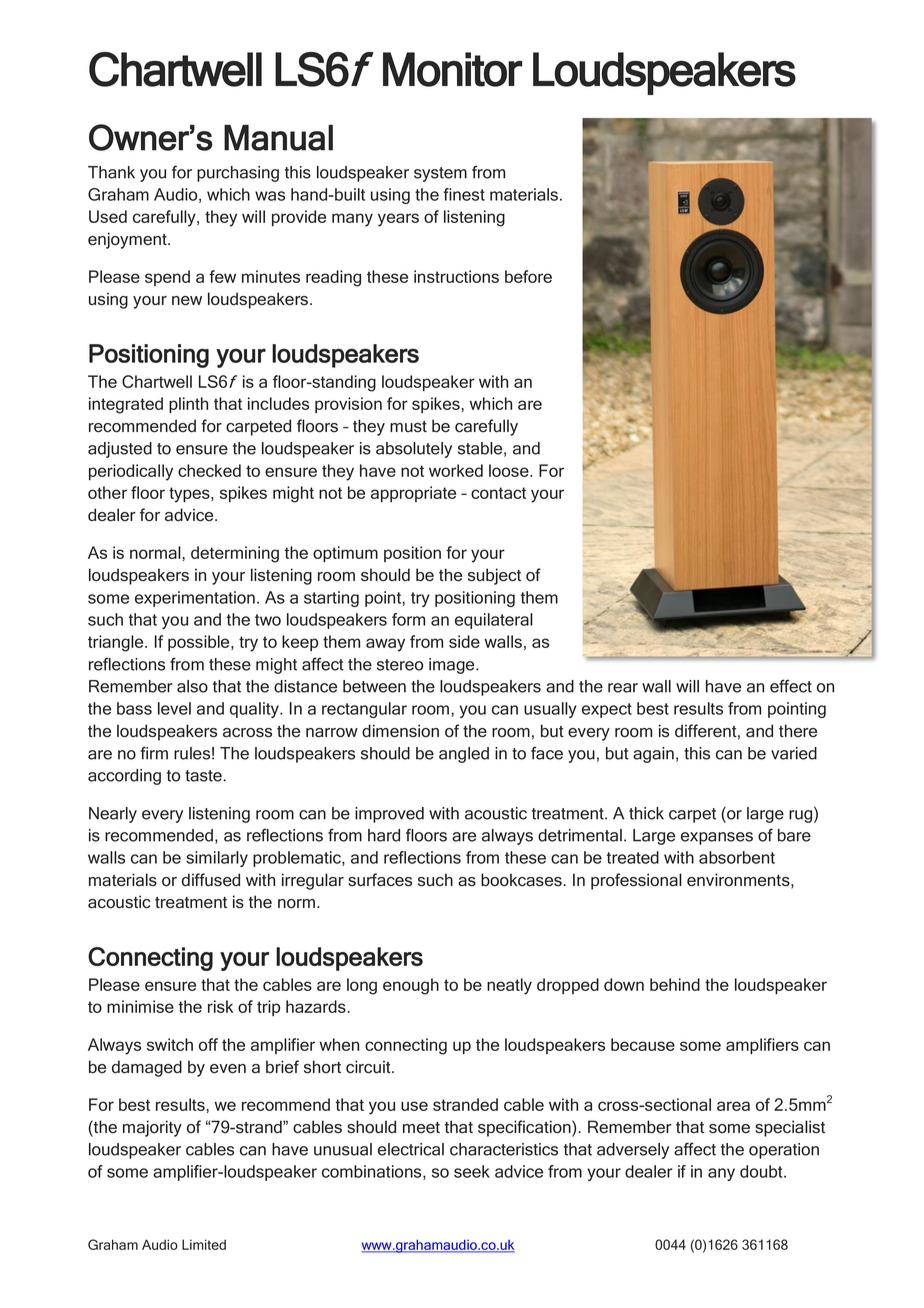  Describe the element at coordinates (675, 984) in the page. I see `behind` at that location.
